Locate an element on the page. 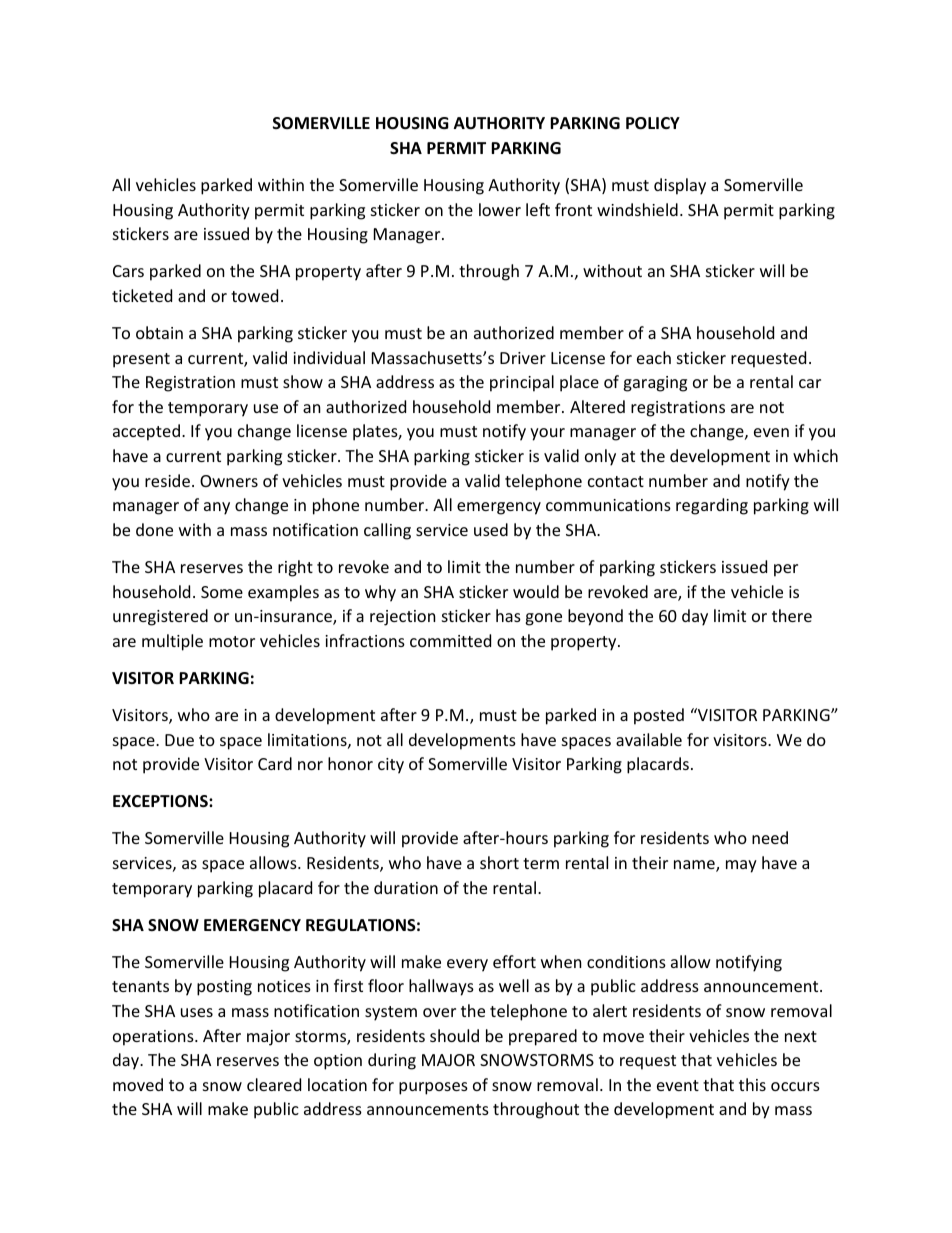 This image has width=952, height=1233. need is located at coordinates (770, 837).
